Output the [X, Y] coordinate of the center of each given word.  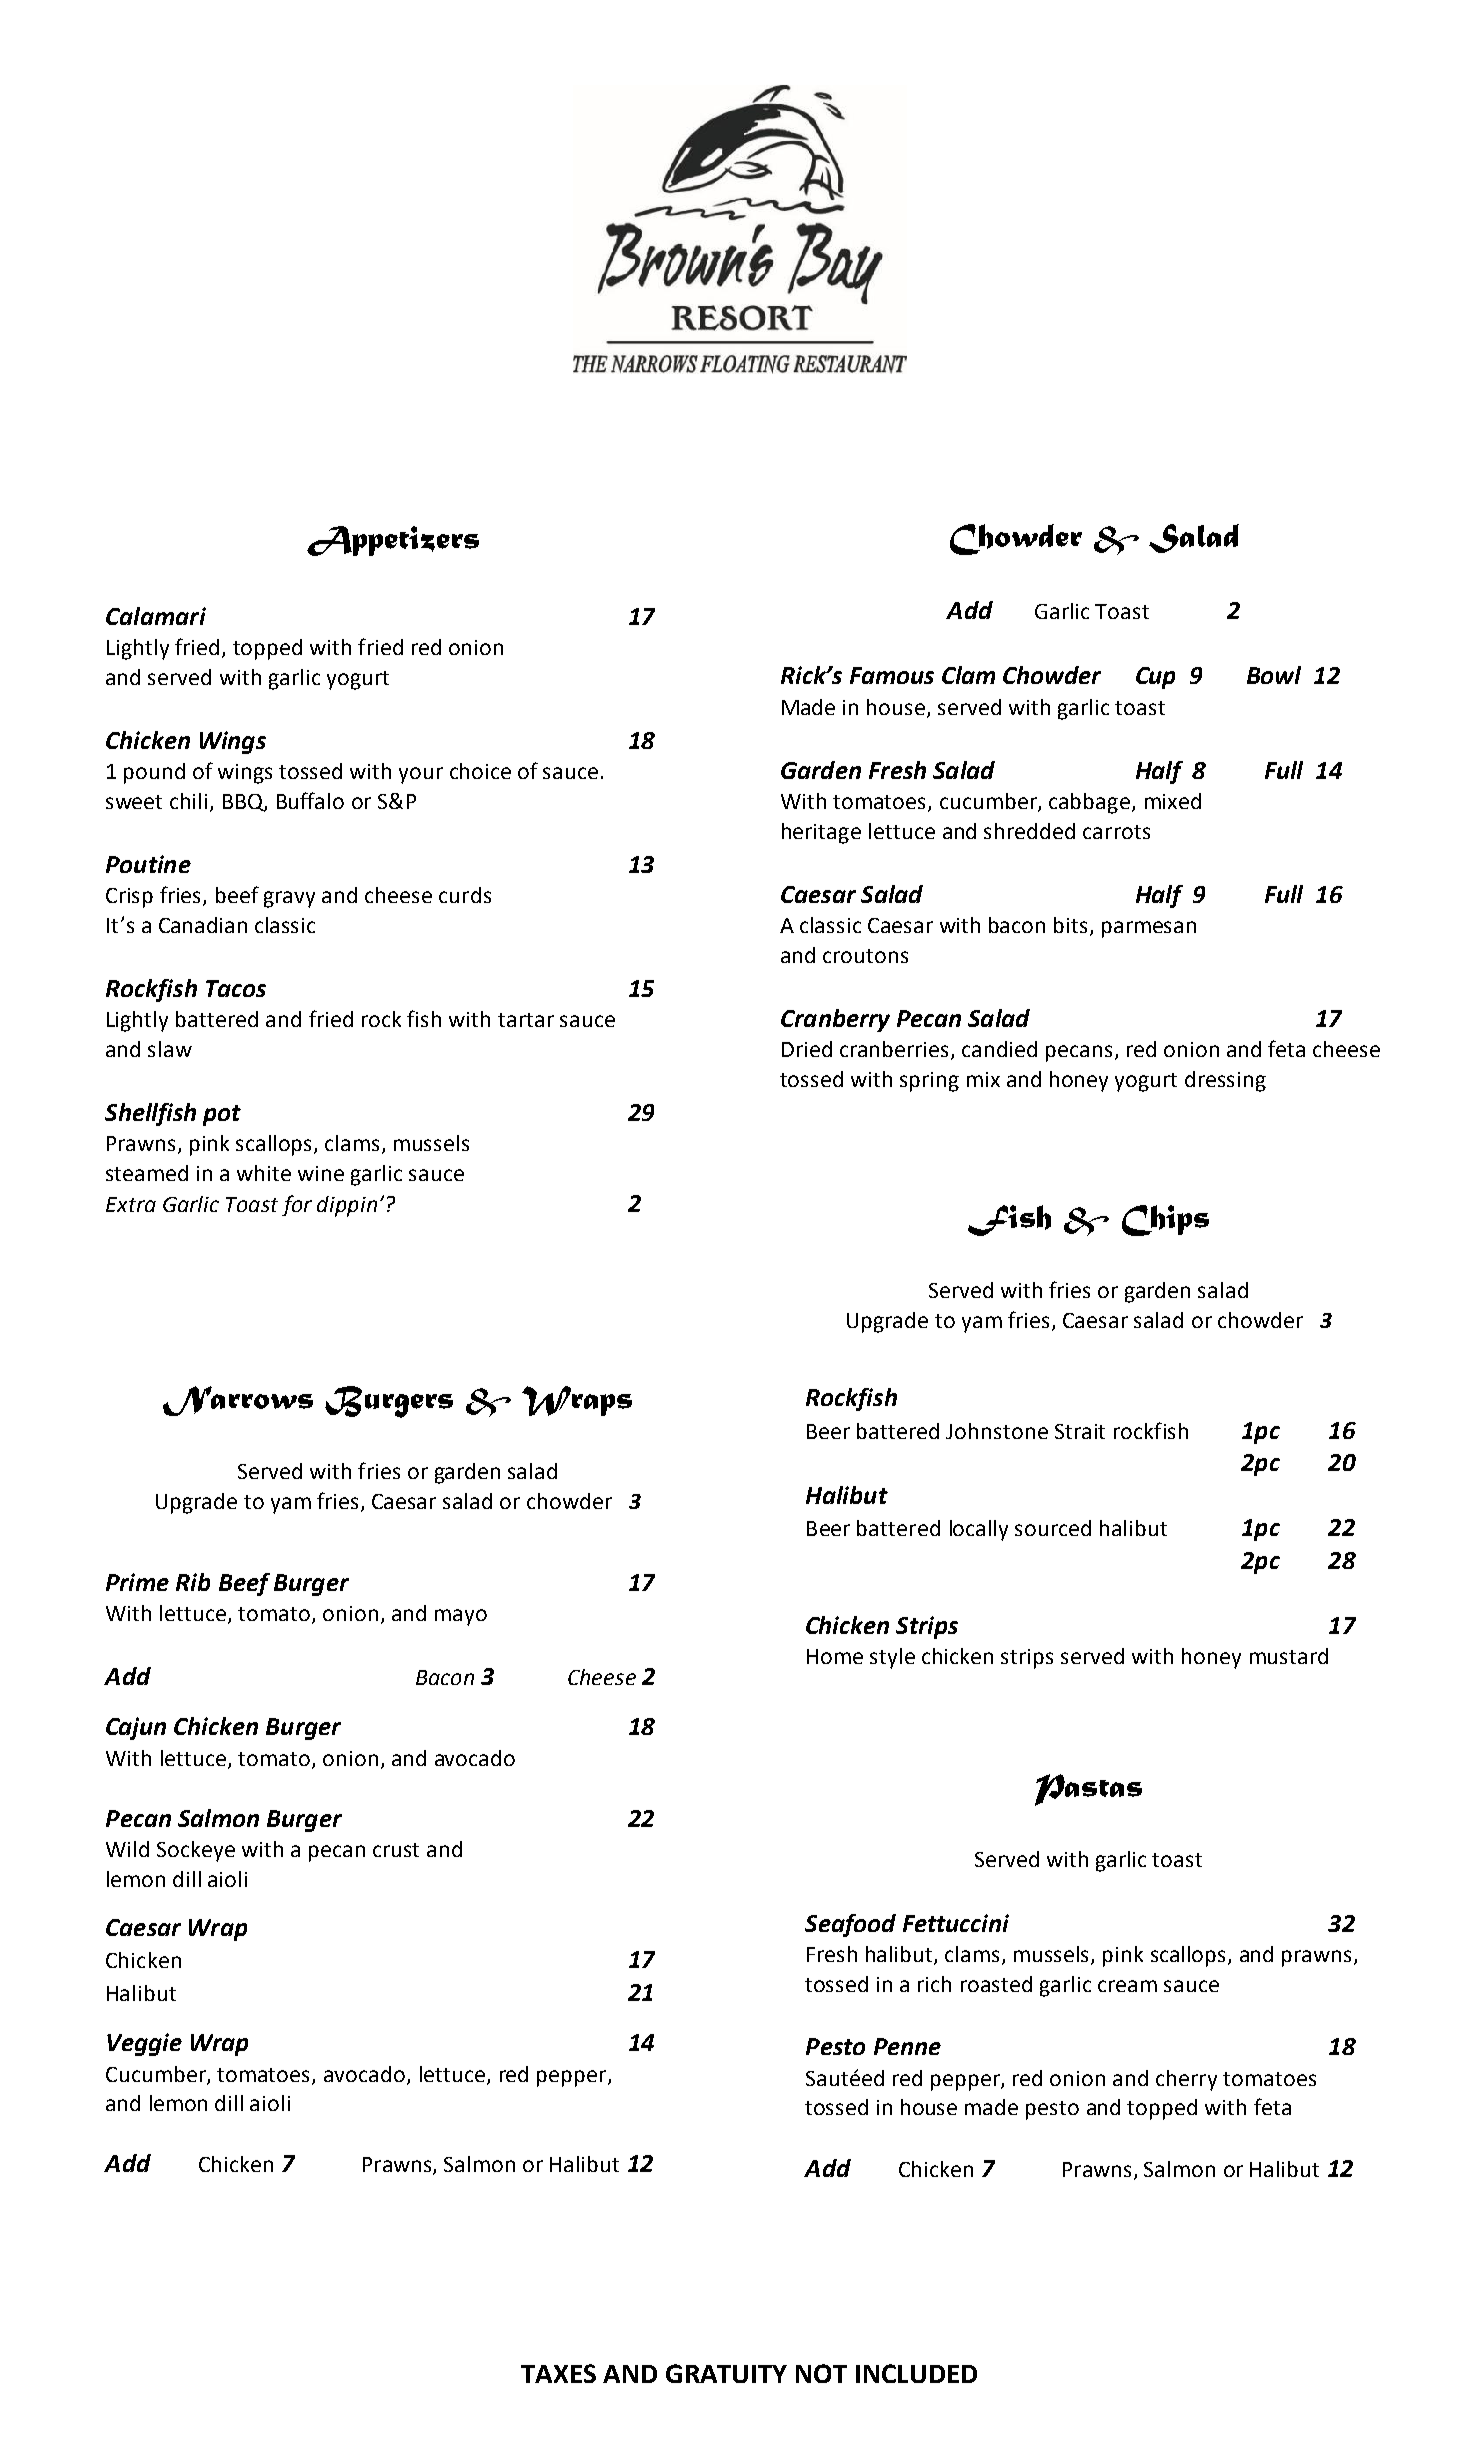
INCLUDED [916, 2373]
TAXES [558, 2373]
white [264, 1173]
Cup [1155, 678]
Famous [892, 675]
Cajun [136, 1728]
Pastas [1088, 1790]
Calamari [156, 616]
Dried [807, 1049]
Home [835, 1656]
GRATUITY [726, 2373]
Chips [1165, 1220]
